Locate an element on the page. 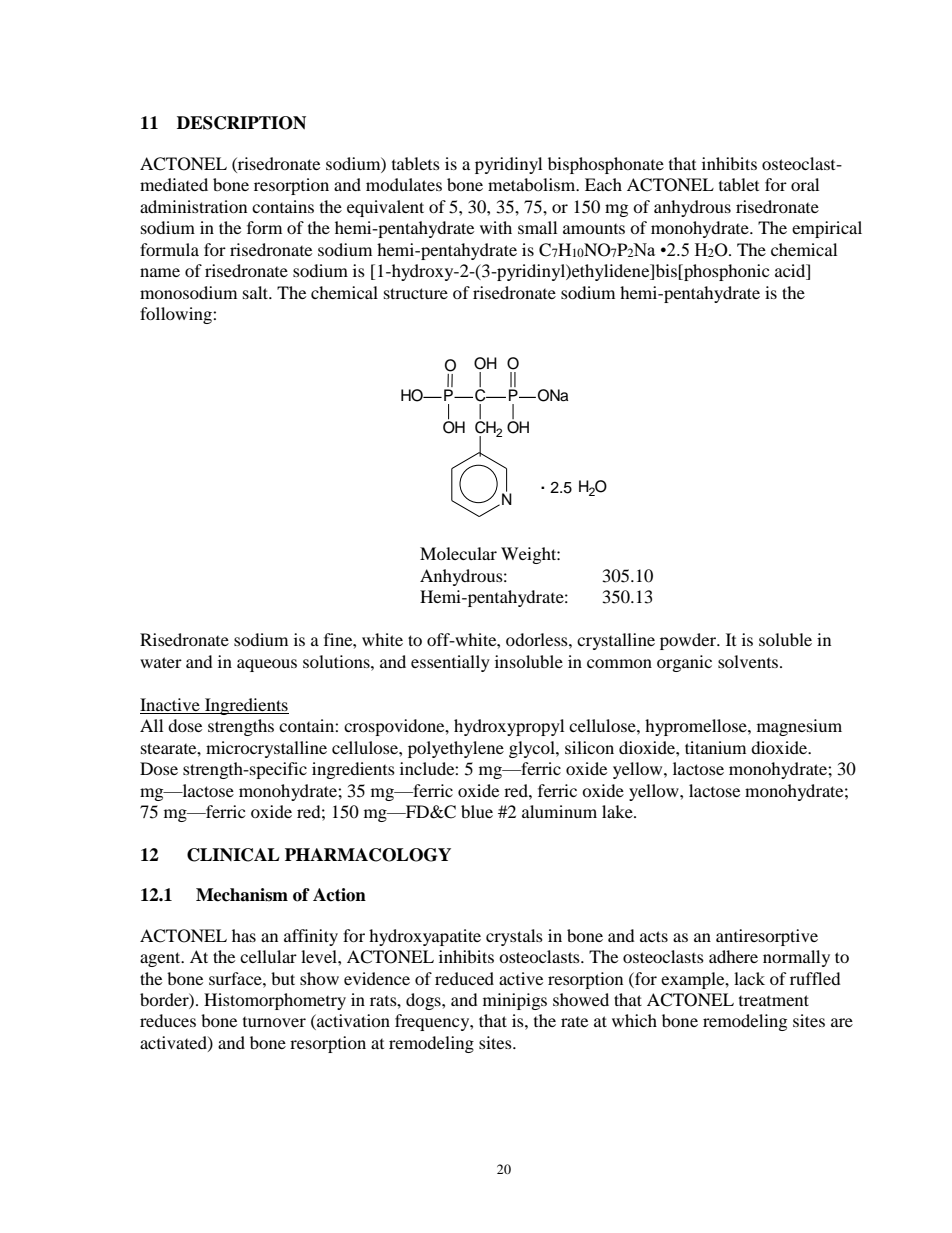 Image resolution: width=952 pixels, height=1233 pixels. metabolism is located at coordinates (533, 184).
